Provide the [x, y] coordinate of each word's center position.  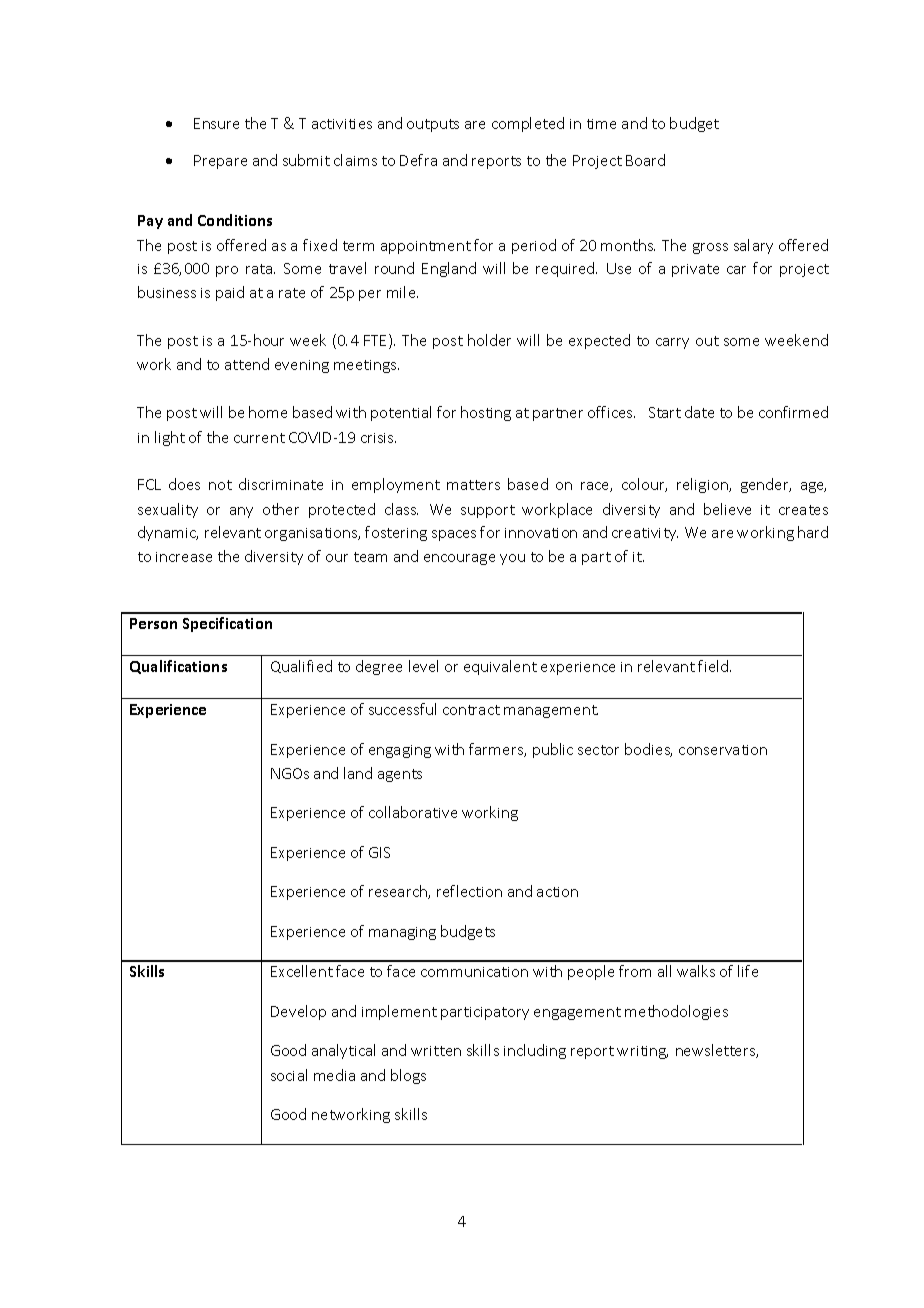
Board [645, 160]
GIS [379, 852]
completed [528, 124]
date [699, 412]
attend [247, 364]
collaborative [413, 812]
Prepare [220, 162]
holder [489, 340]
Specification [227, 624]
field [714, 666]
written [436, 1051]
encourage [459, 559]
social [289, 1075]
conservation [723, 750]
